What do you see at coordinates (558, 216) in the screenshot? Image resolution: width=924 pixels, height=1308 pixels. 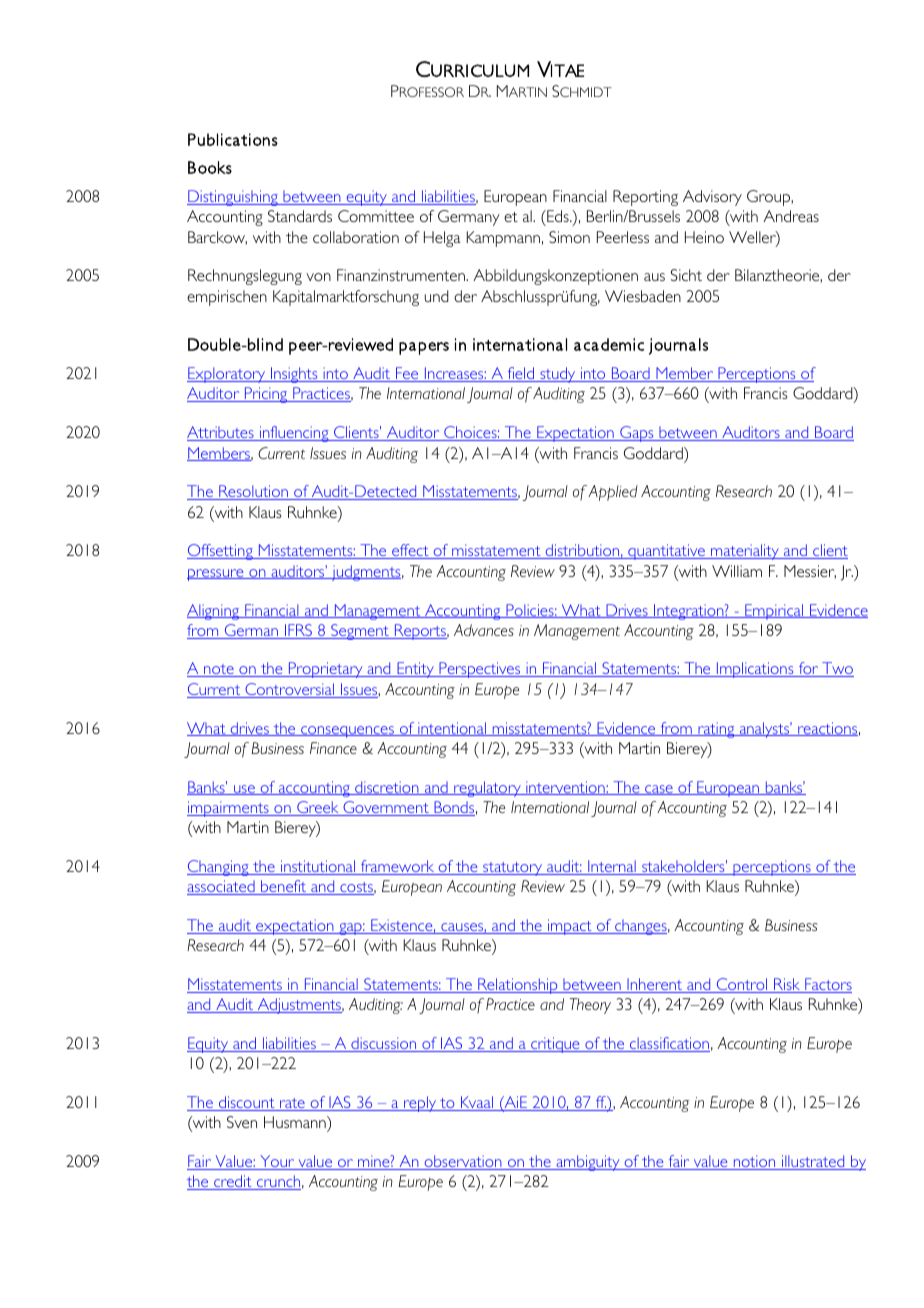 I see `Eds` at bounding box center [558, 216].
